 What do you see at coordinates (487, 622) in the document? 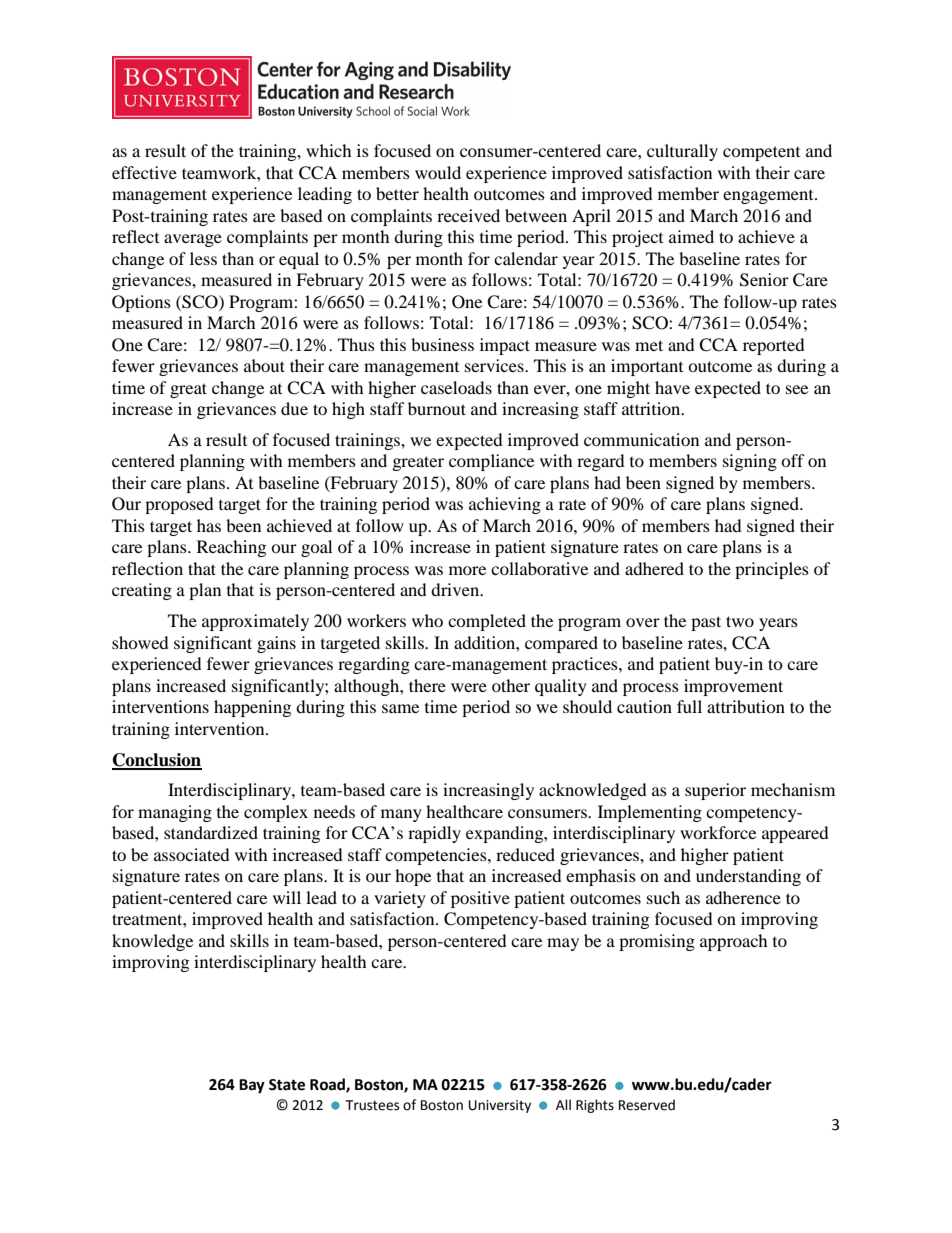
I see `completed` at bounding box center [487, 622].
